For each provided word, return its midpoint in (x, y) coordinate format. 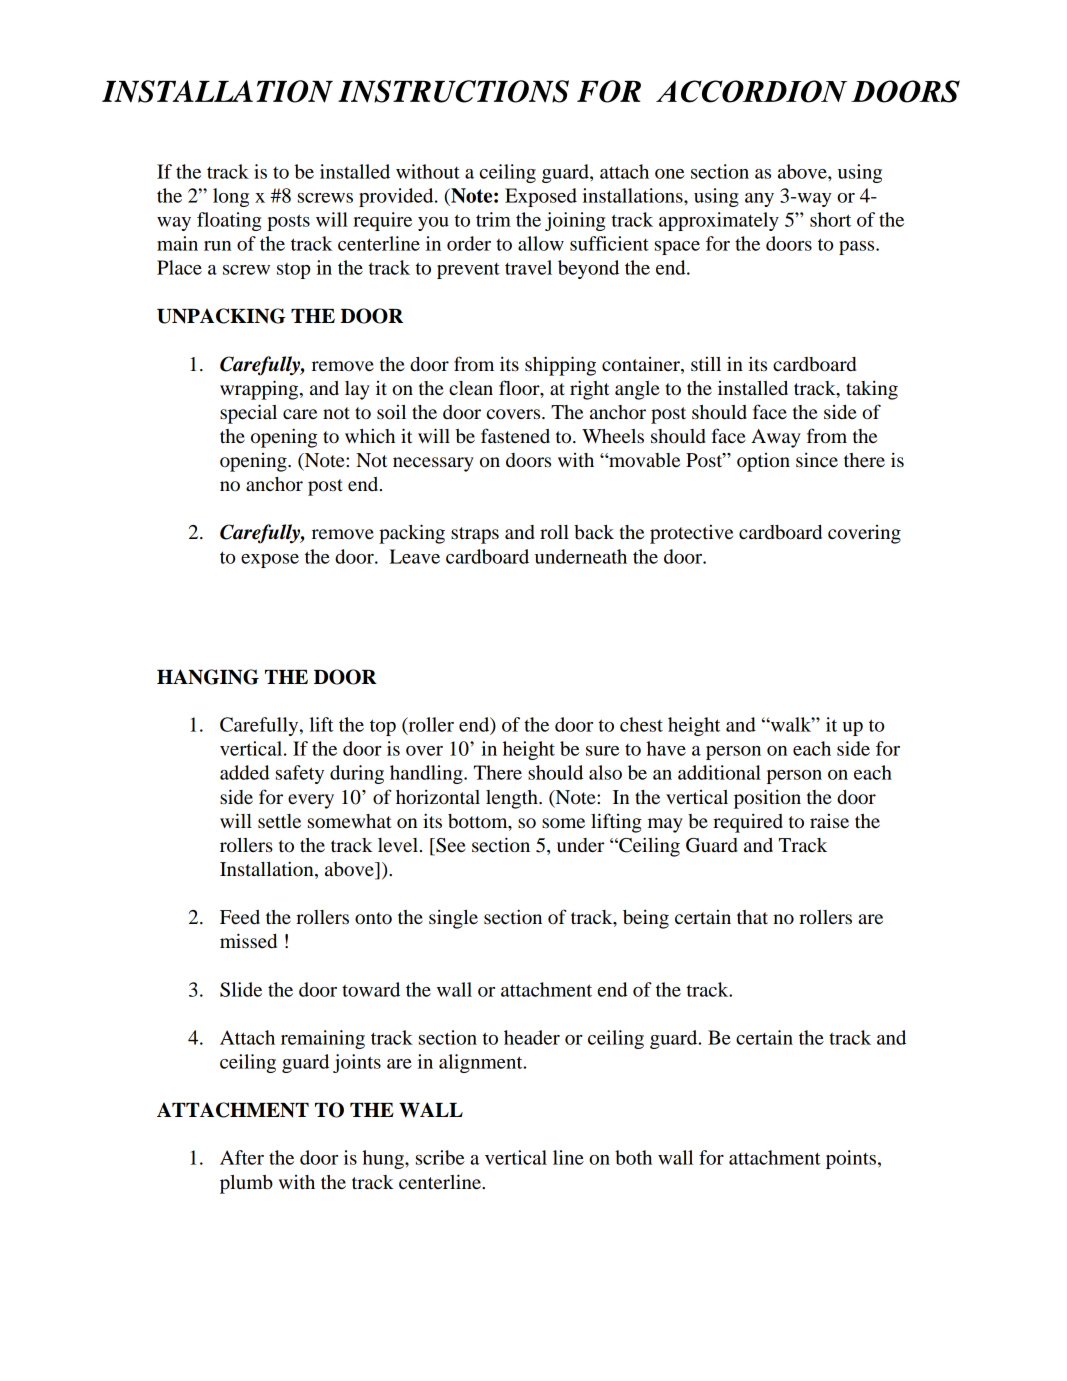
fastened (515, 436)
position (767, 799)
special (248, 414)
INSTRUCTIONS (453, 91)
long (231, 197)
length (513, 799)
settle (279, 821)
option (763, 462)
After (242, 1157)
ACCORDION (751, 91)
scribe (440, 1157)
